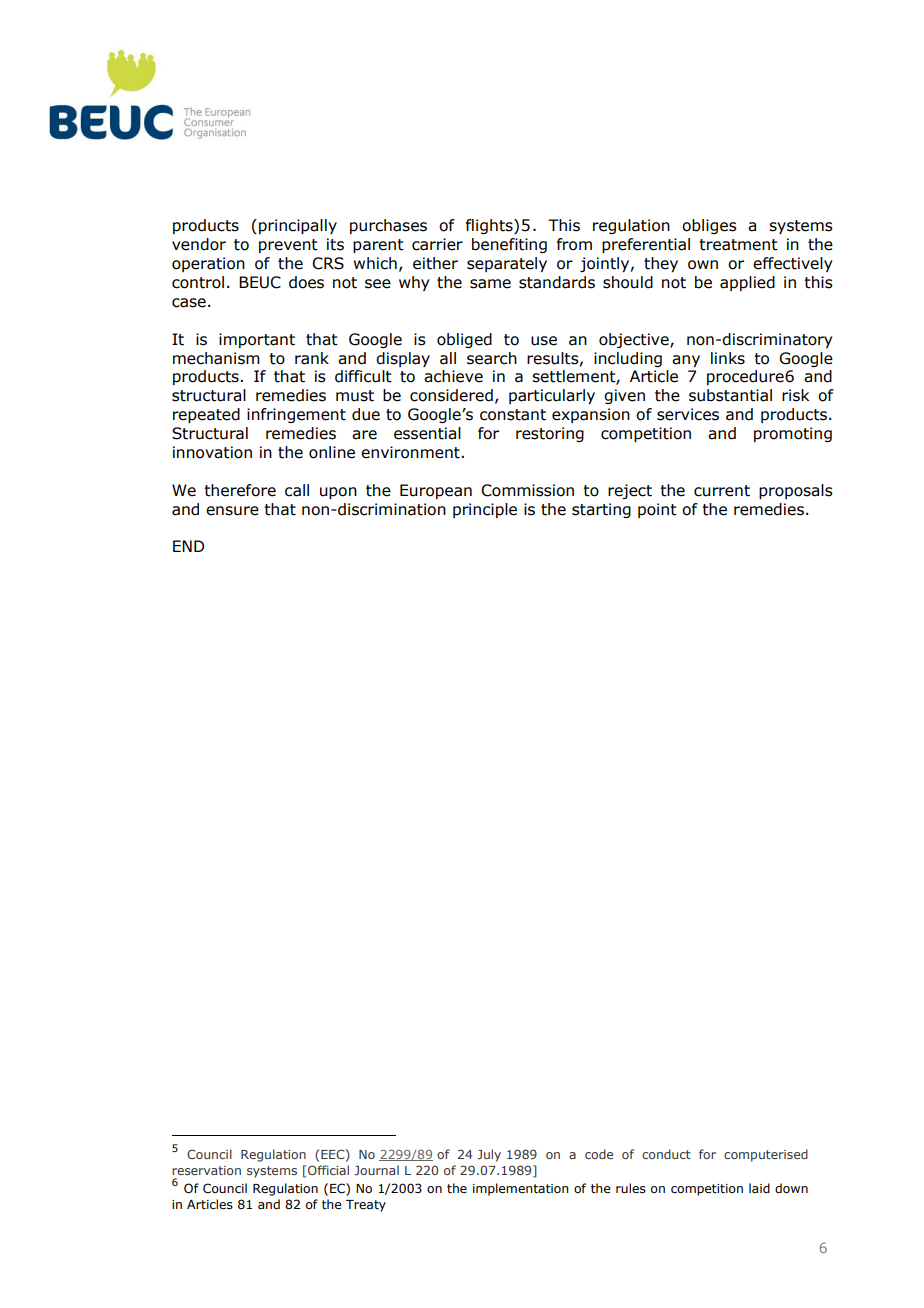 The image size is (924, 1308). I want to click on reservation, so click(206, 1170).
